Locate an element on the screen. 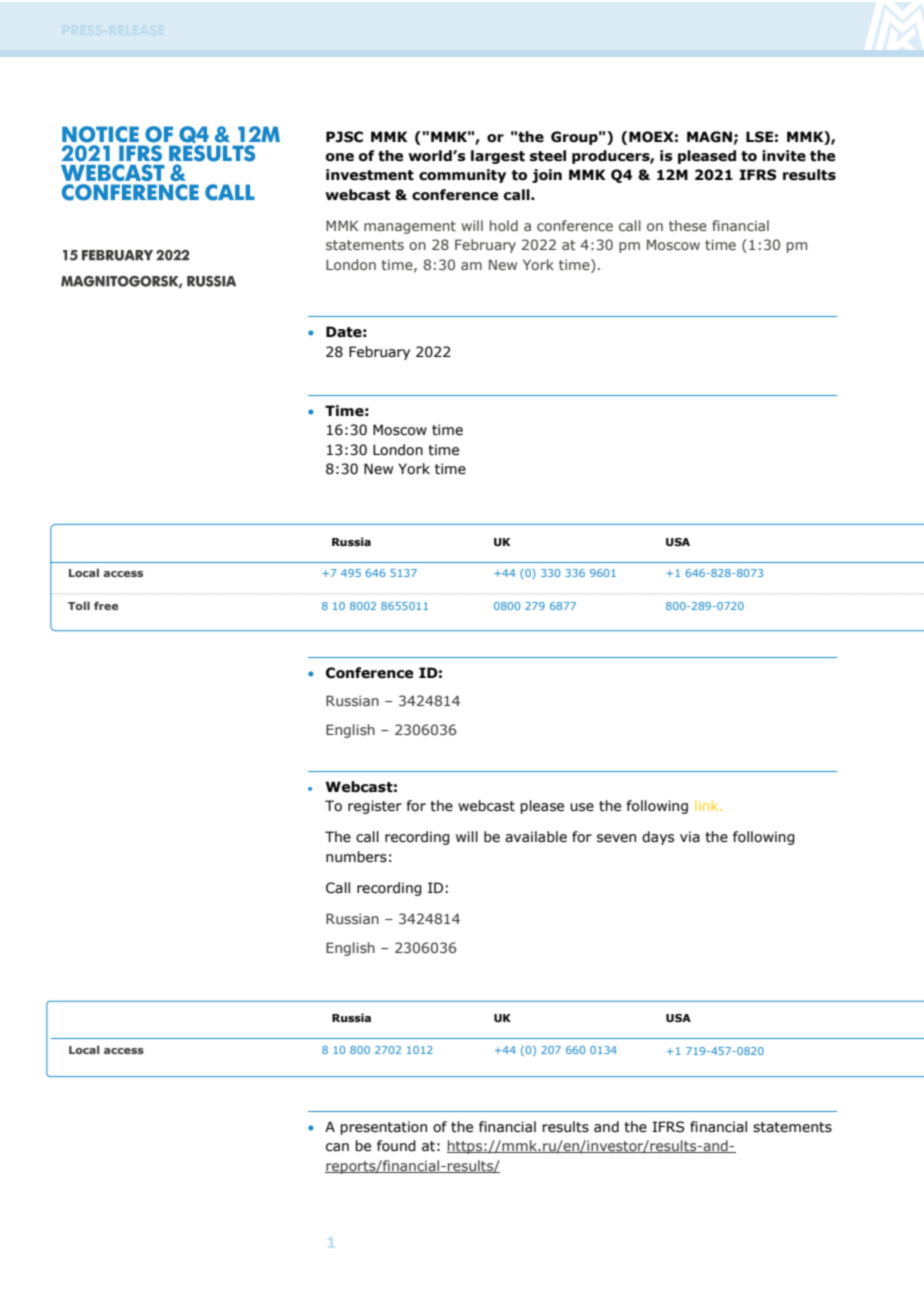 The height and width of the screenshot is (1308, 924). these is located at coordinates (688, 225).
